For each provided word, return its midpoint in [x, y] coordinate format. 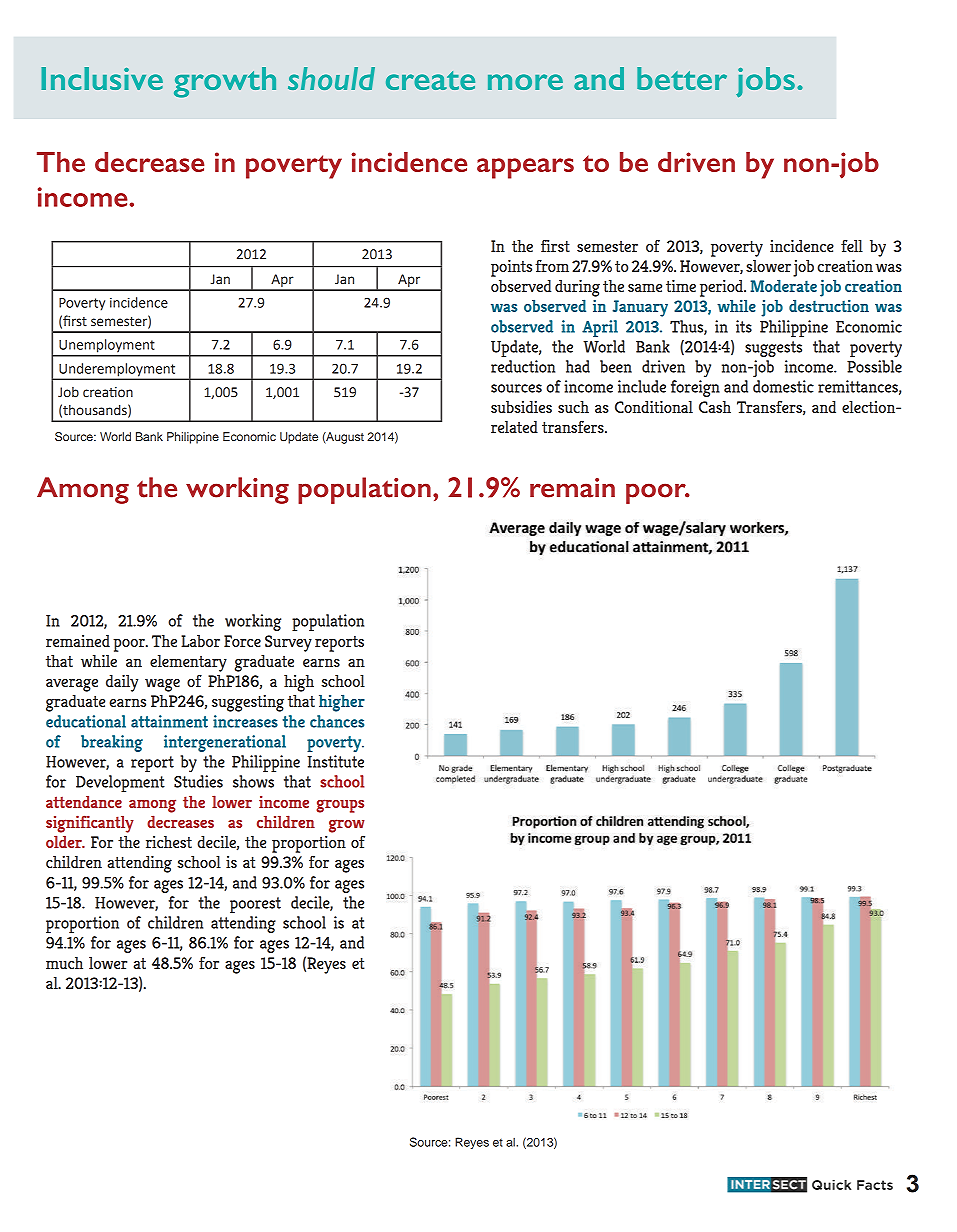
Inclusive [102, 78]
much [64, 963]
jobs [765, 82]
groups [340, 806]
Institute [335, 761]
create [430, 80]
